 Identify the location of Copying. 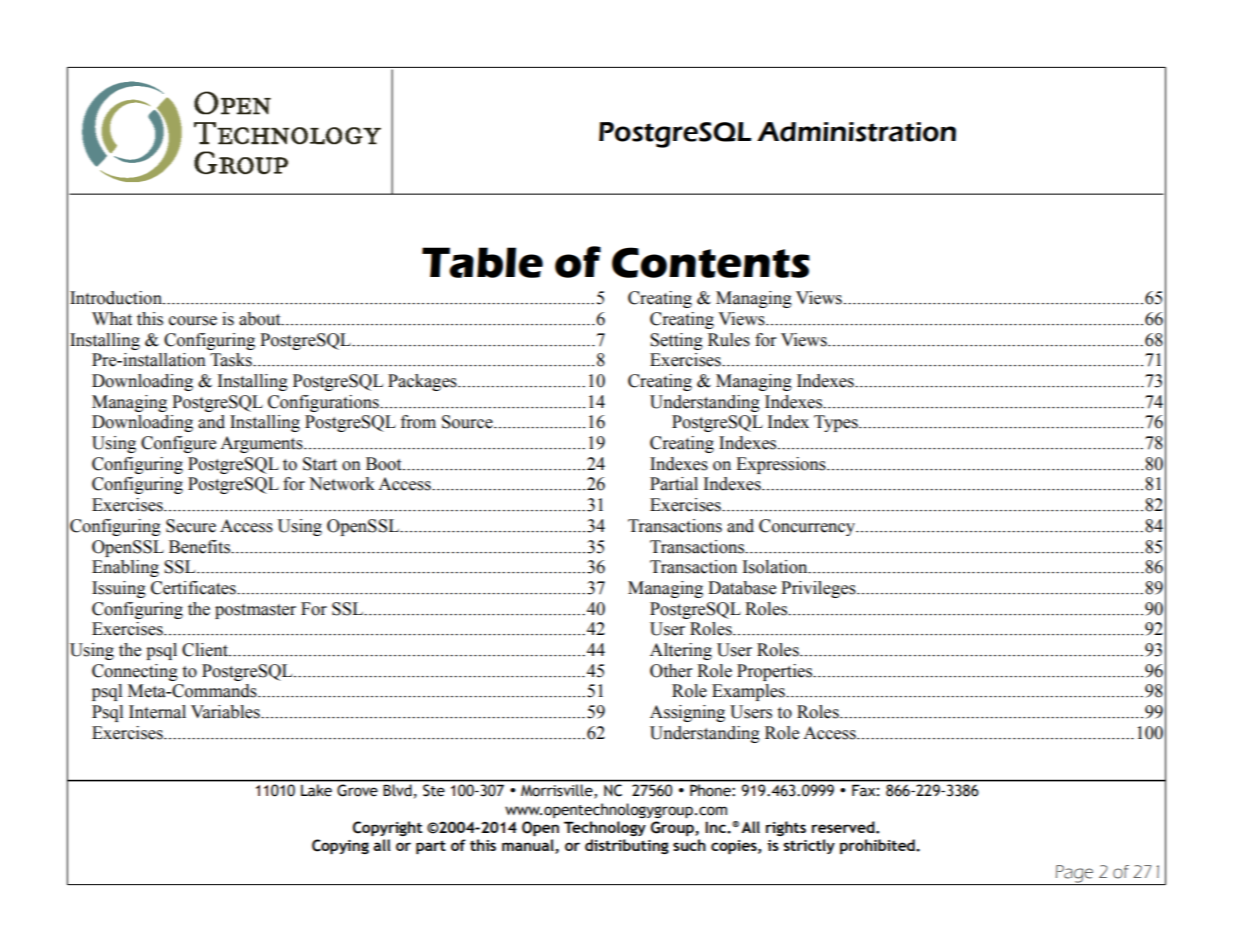
(340, 846).
